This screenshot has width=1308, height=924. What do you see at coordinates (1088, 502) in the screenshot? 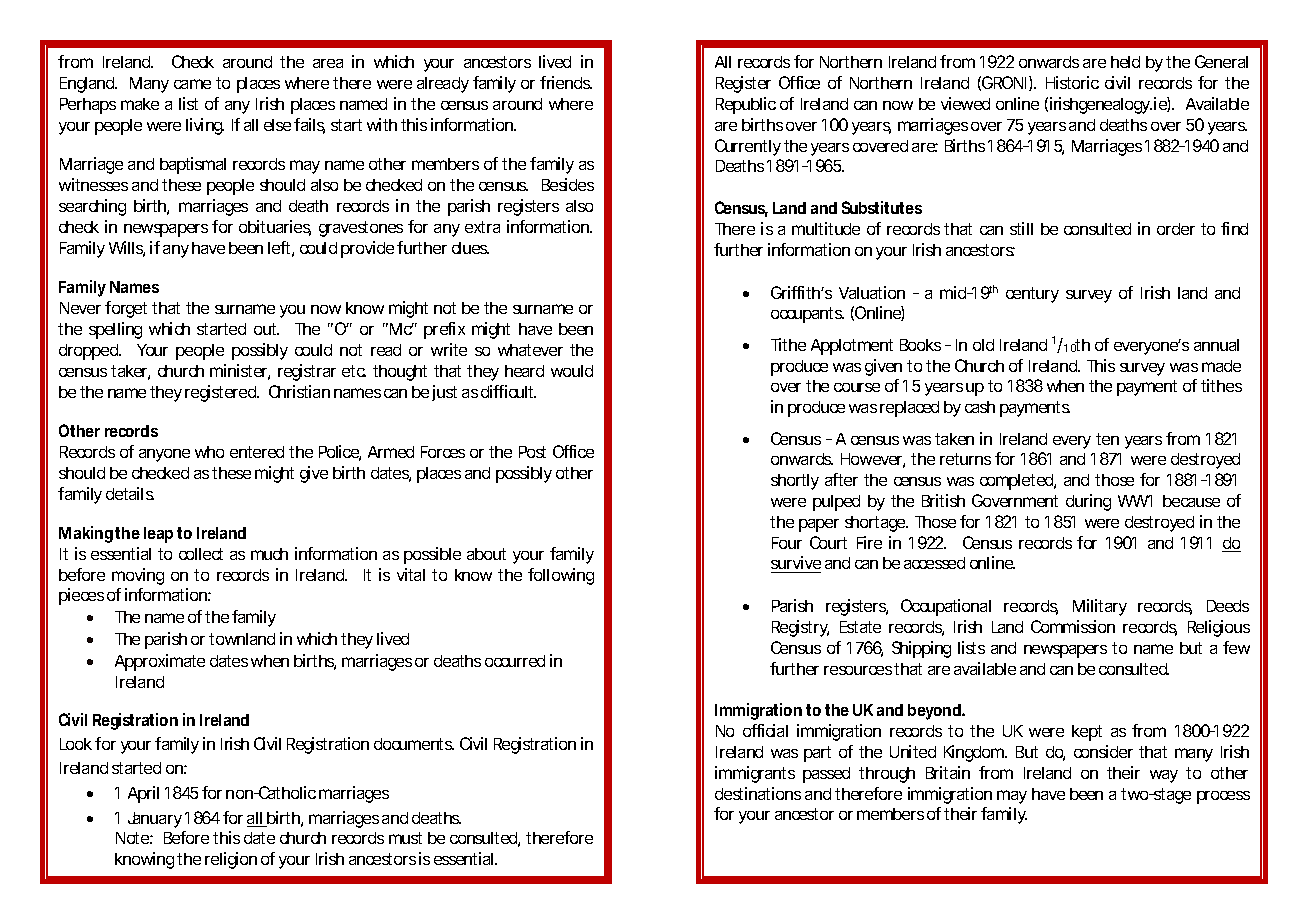
I see `during` at bounding box center [1088, 502].
